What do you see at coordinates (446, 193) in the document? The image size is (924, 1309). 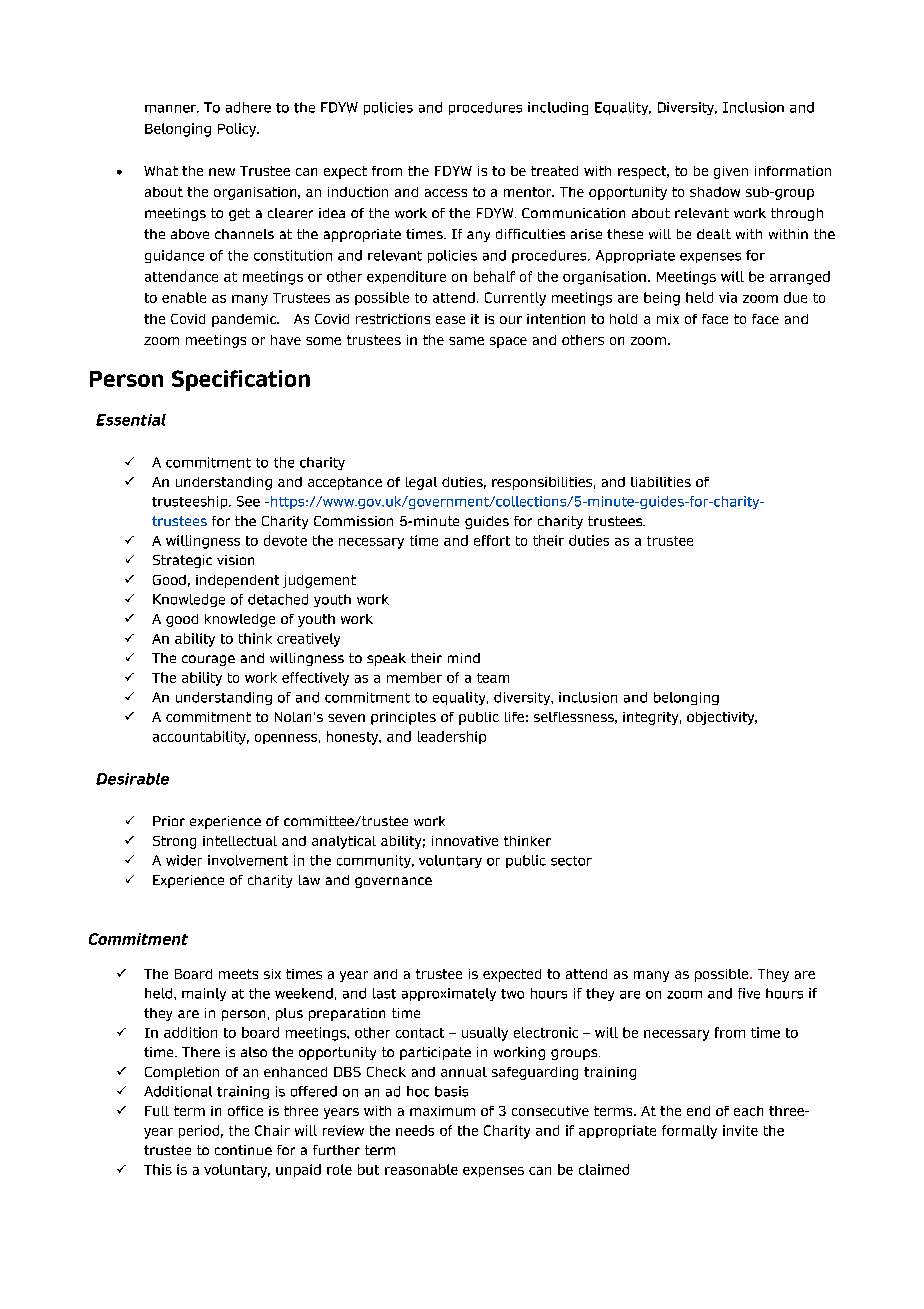 I see `access` at bounding box center [446, 193].
